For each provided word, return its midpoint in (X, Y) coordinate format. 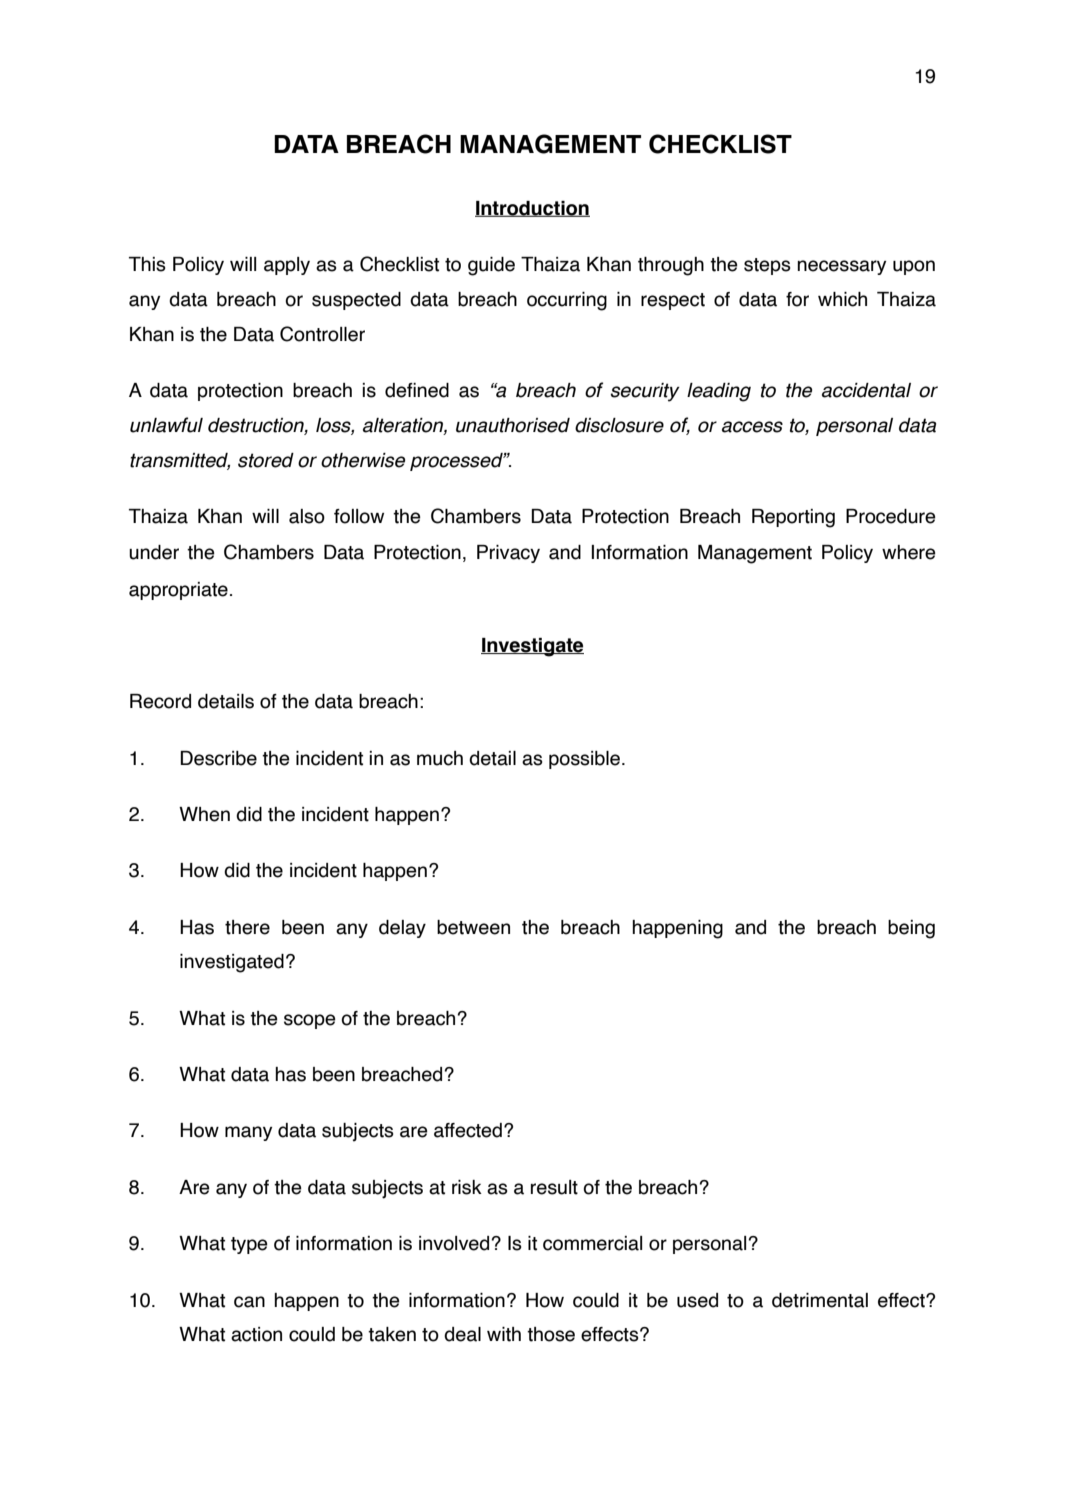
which (842, 299)
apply (287, 266)
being (911, 929)
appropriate (178, 591)
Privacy (508, 554)
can (249, 1302)
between (473, 927)
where (909, 552)
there (247, 927)
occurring (567, 301)
